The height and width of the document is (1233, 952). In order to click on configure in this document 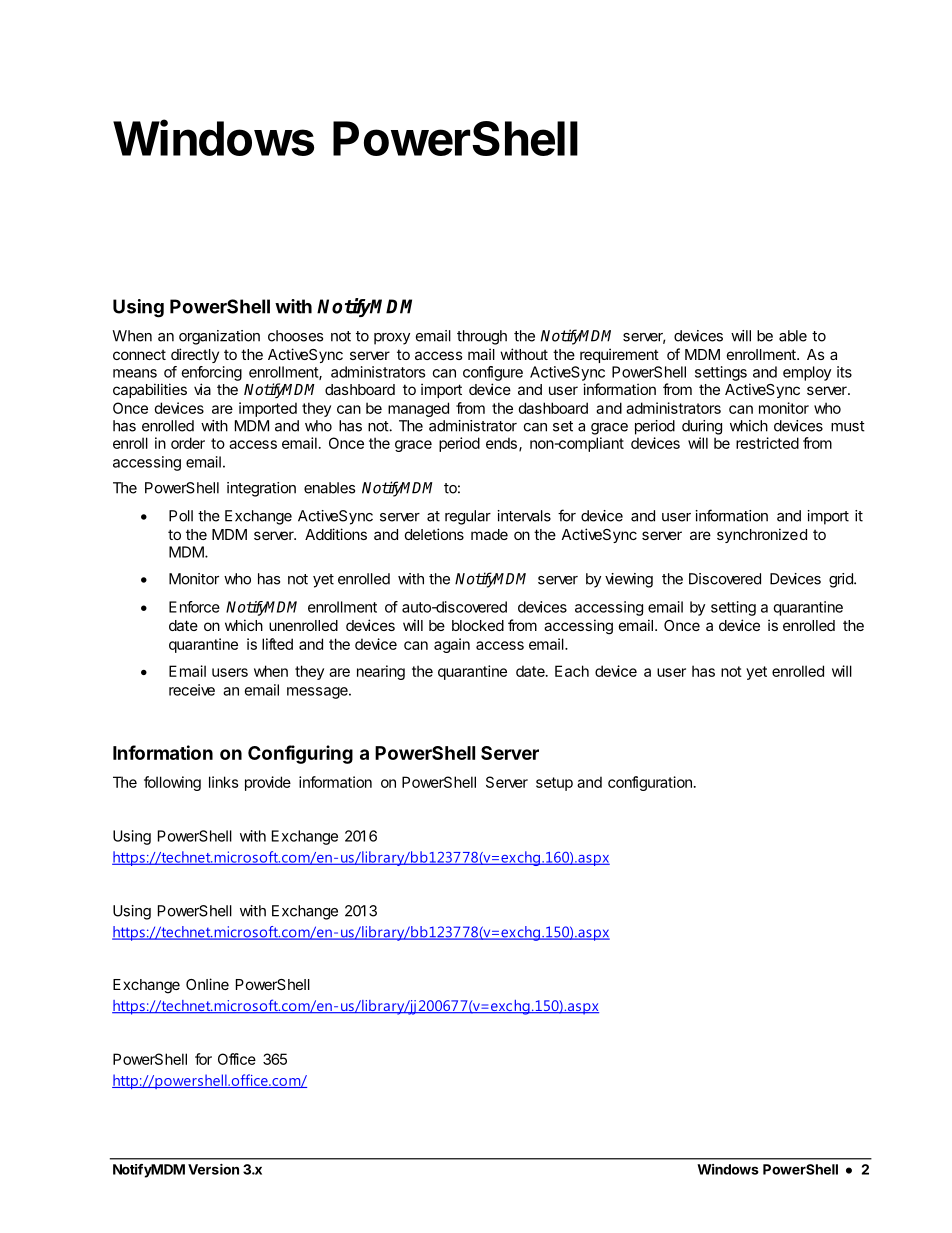, I will do `click(493, 373)`.
